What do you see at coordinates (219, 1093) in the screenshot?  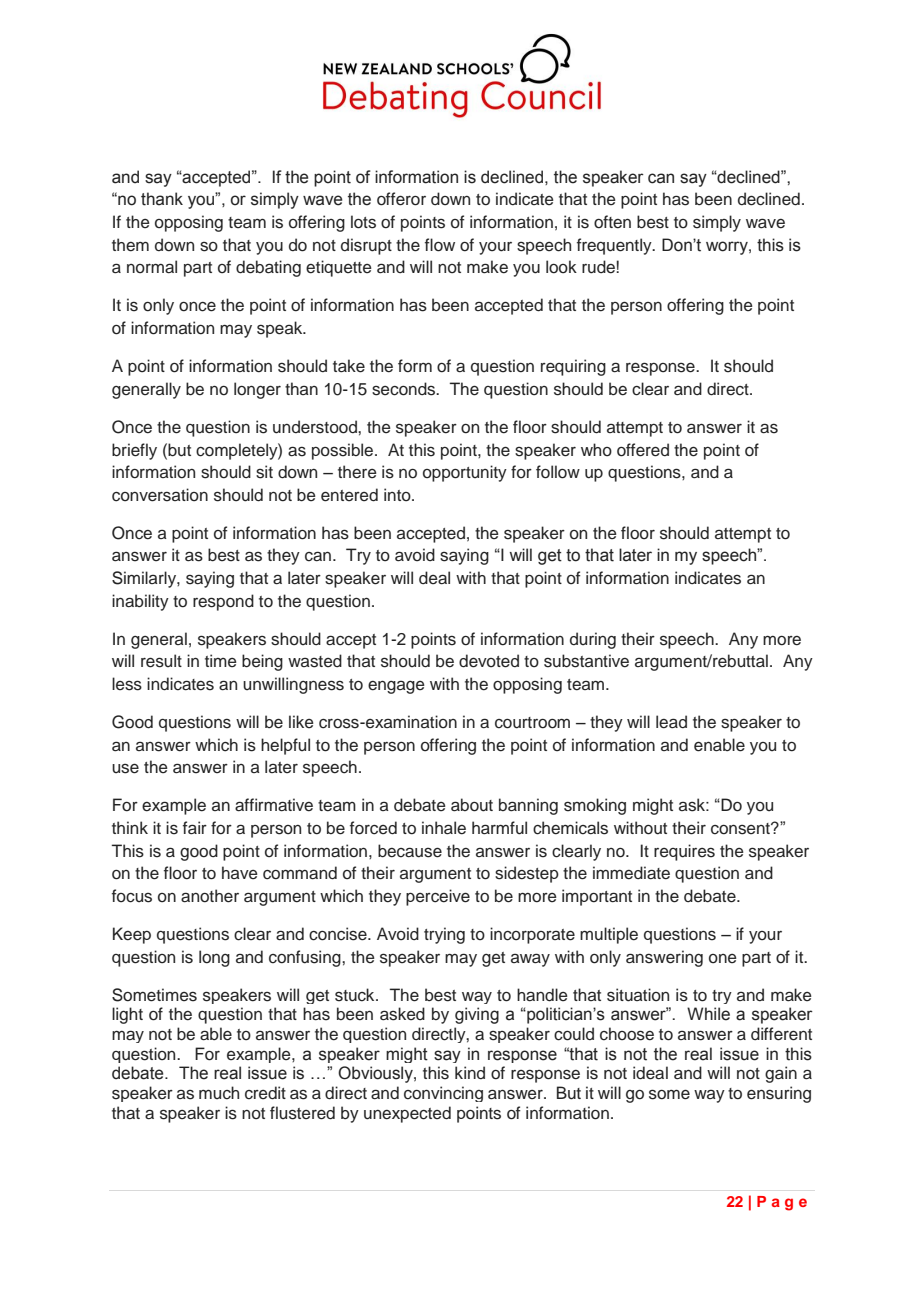 I see `much` at bounding box center [219, 1093].
